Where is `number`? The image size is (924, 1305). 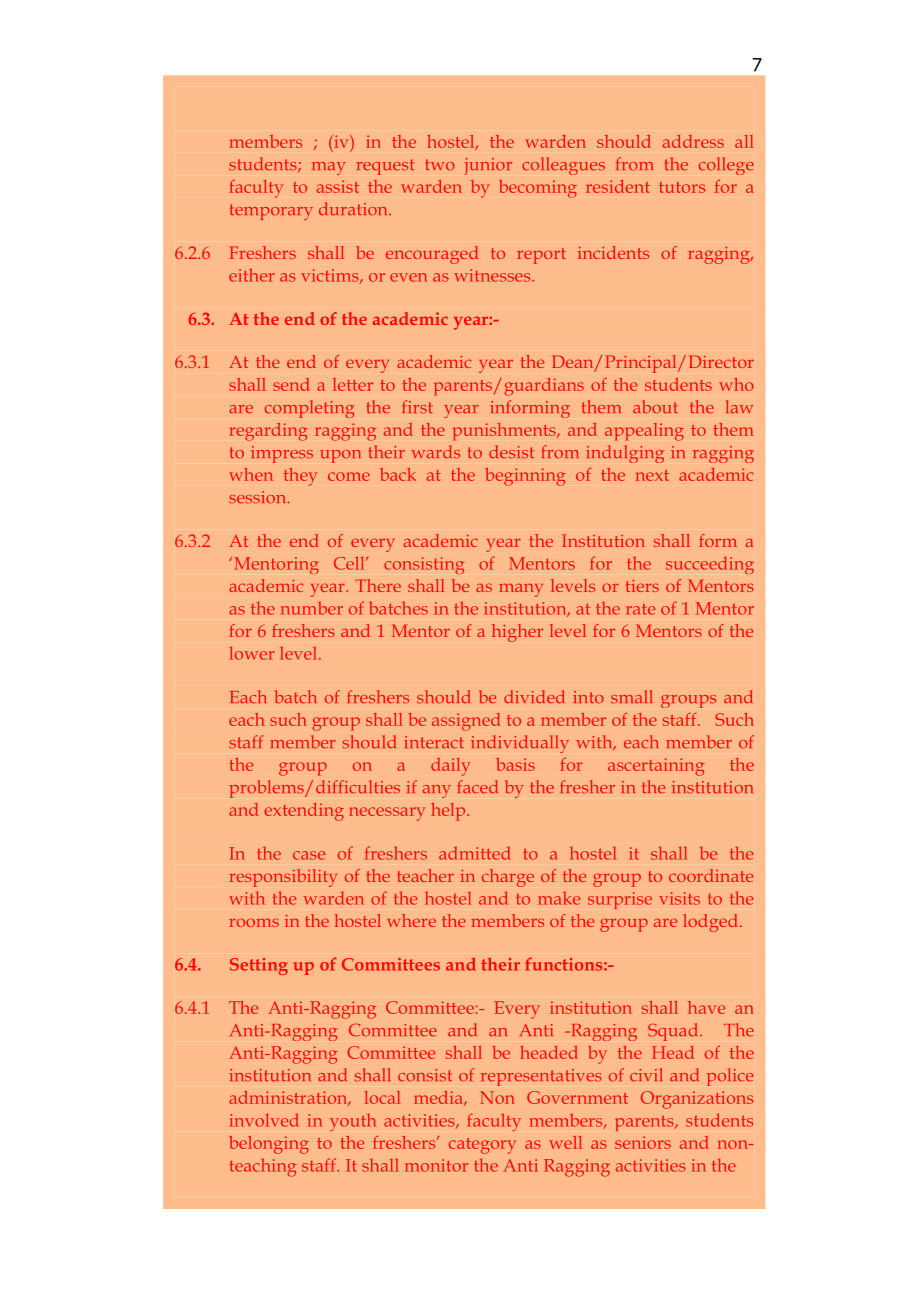 number is located at coordinates (312, 608).
